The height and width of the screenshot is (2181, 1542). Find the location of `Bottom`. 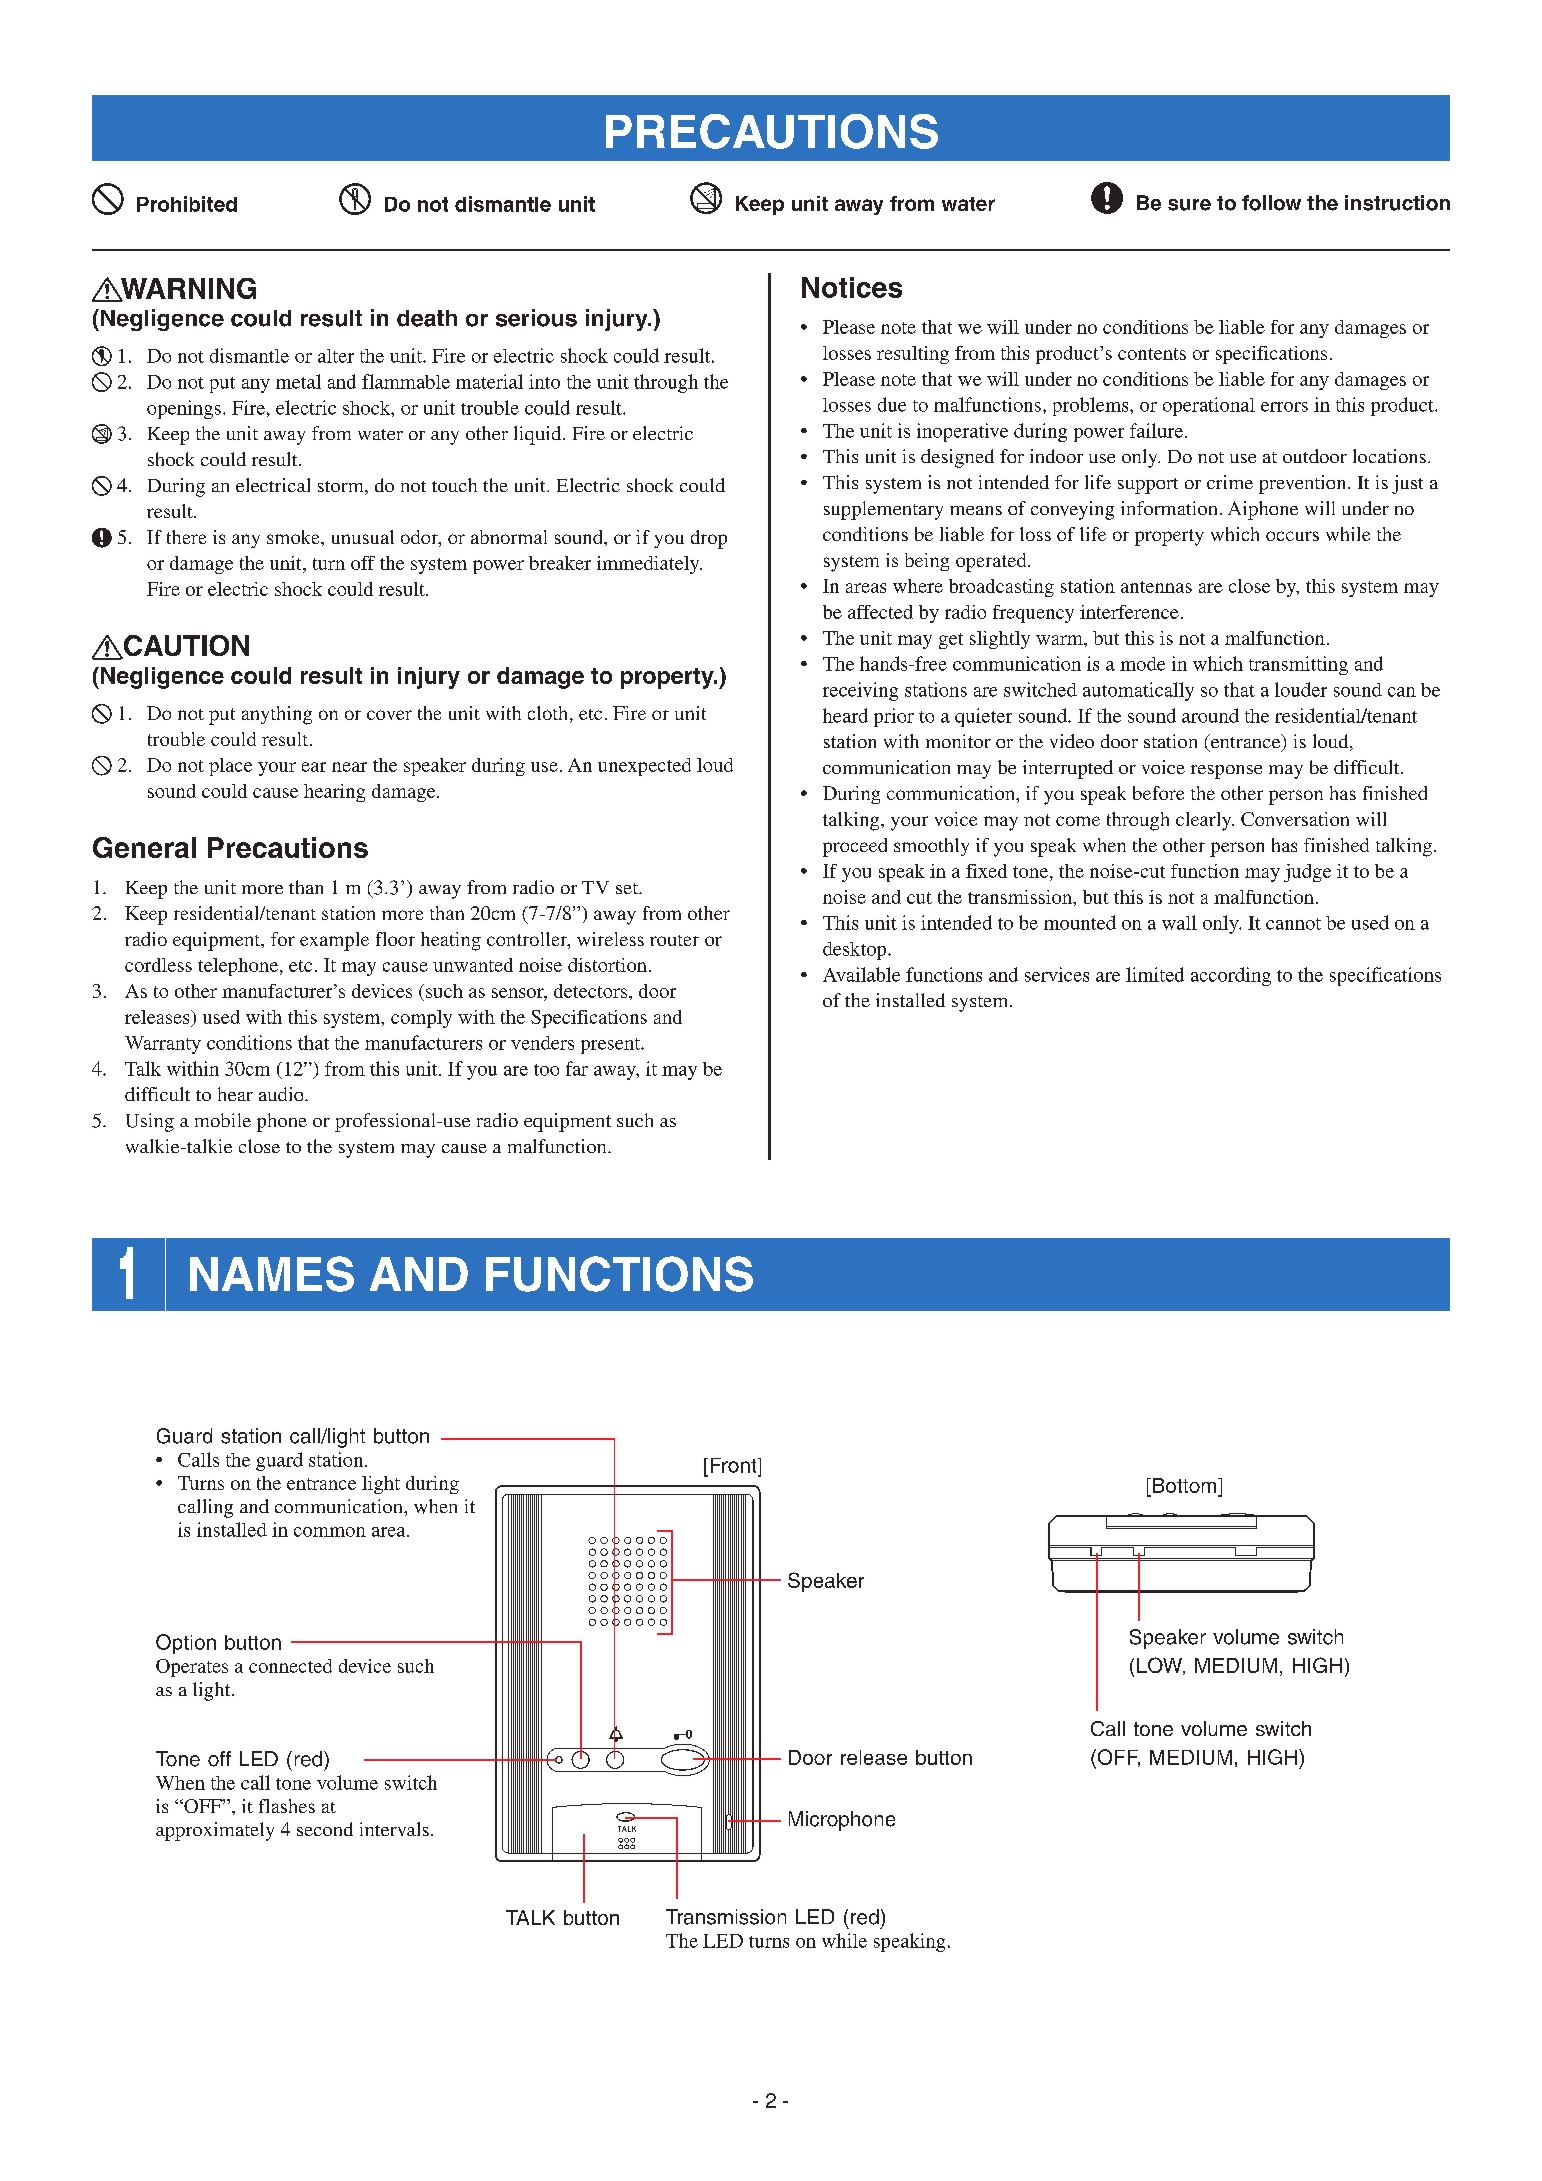

Bottom is located at coordinates (1184, 1487).
